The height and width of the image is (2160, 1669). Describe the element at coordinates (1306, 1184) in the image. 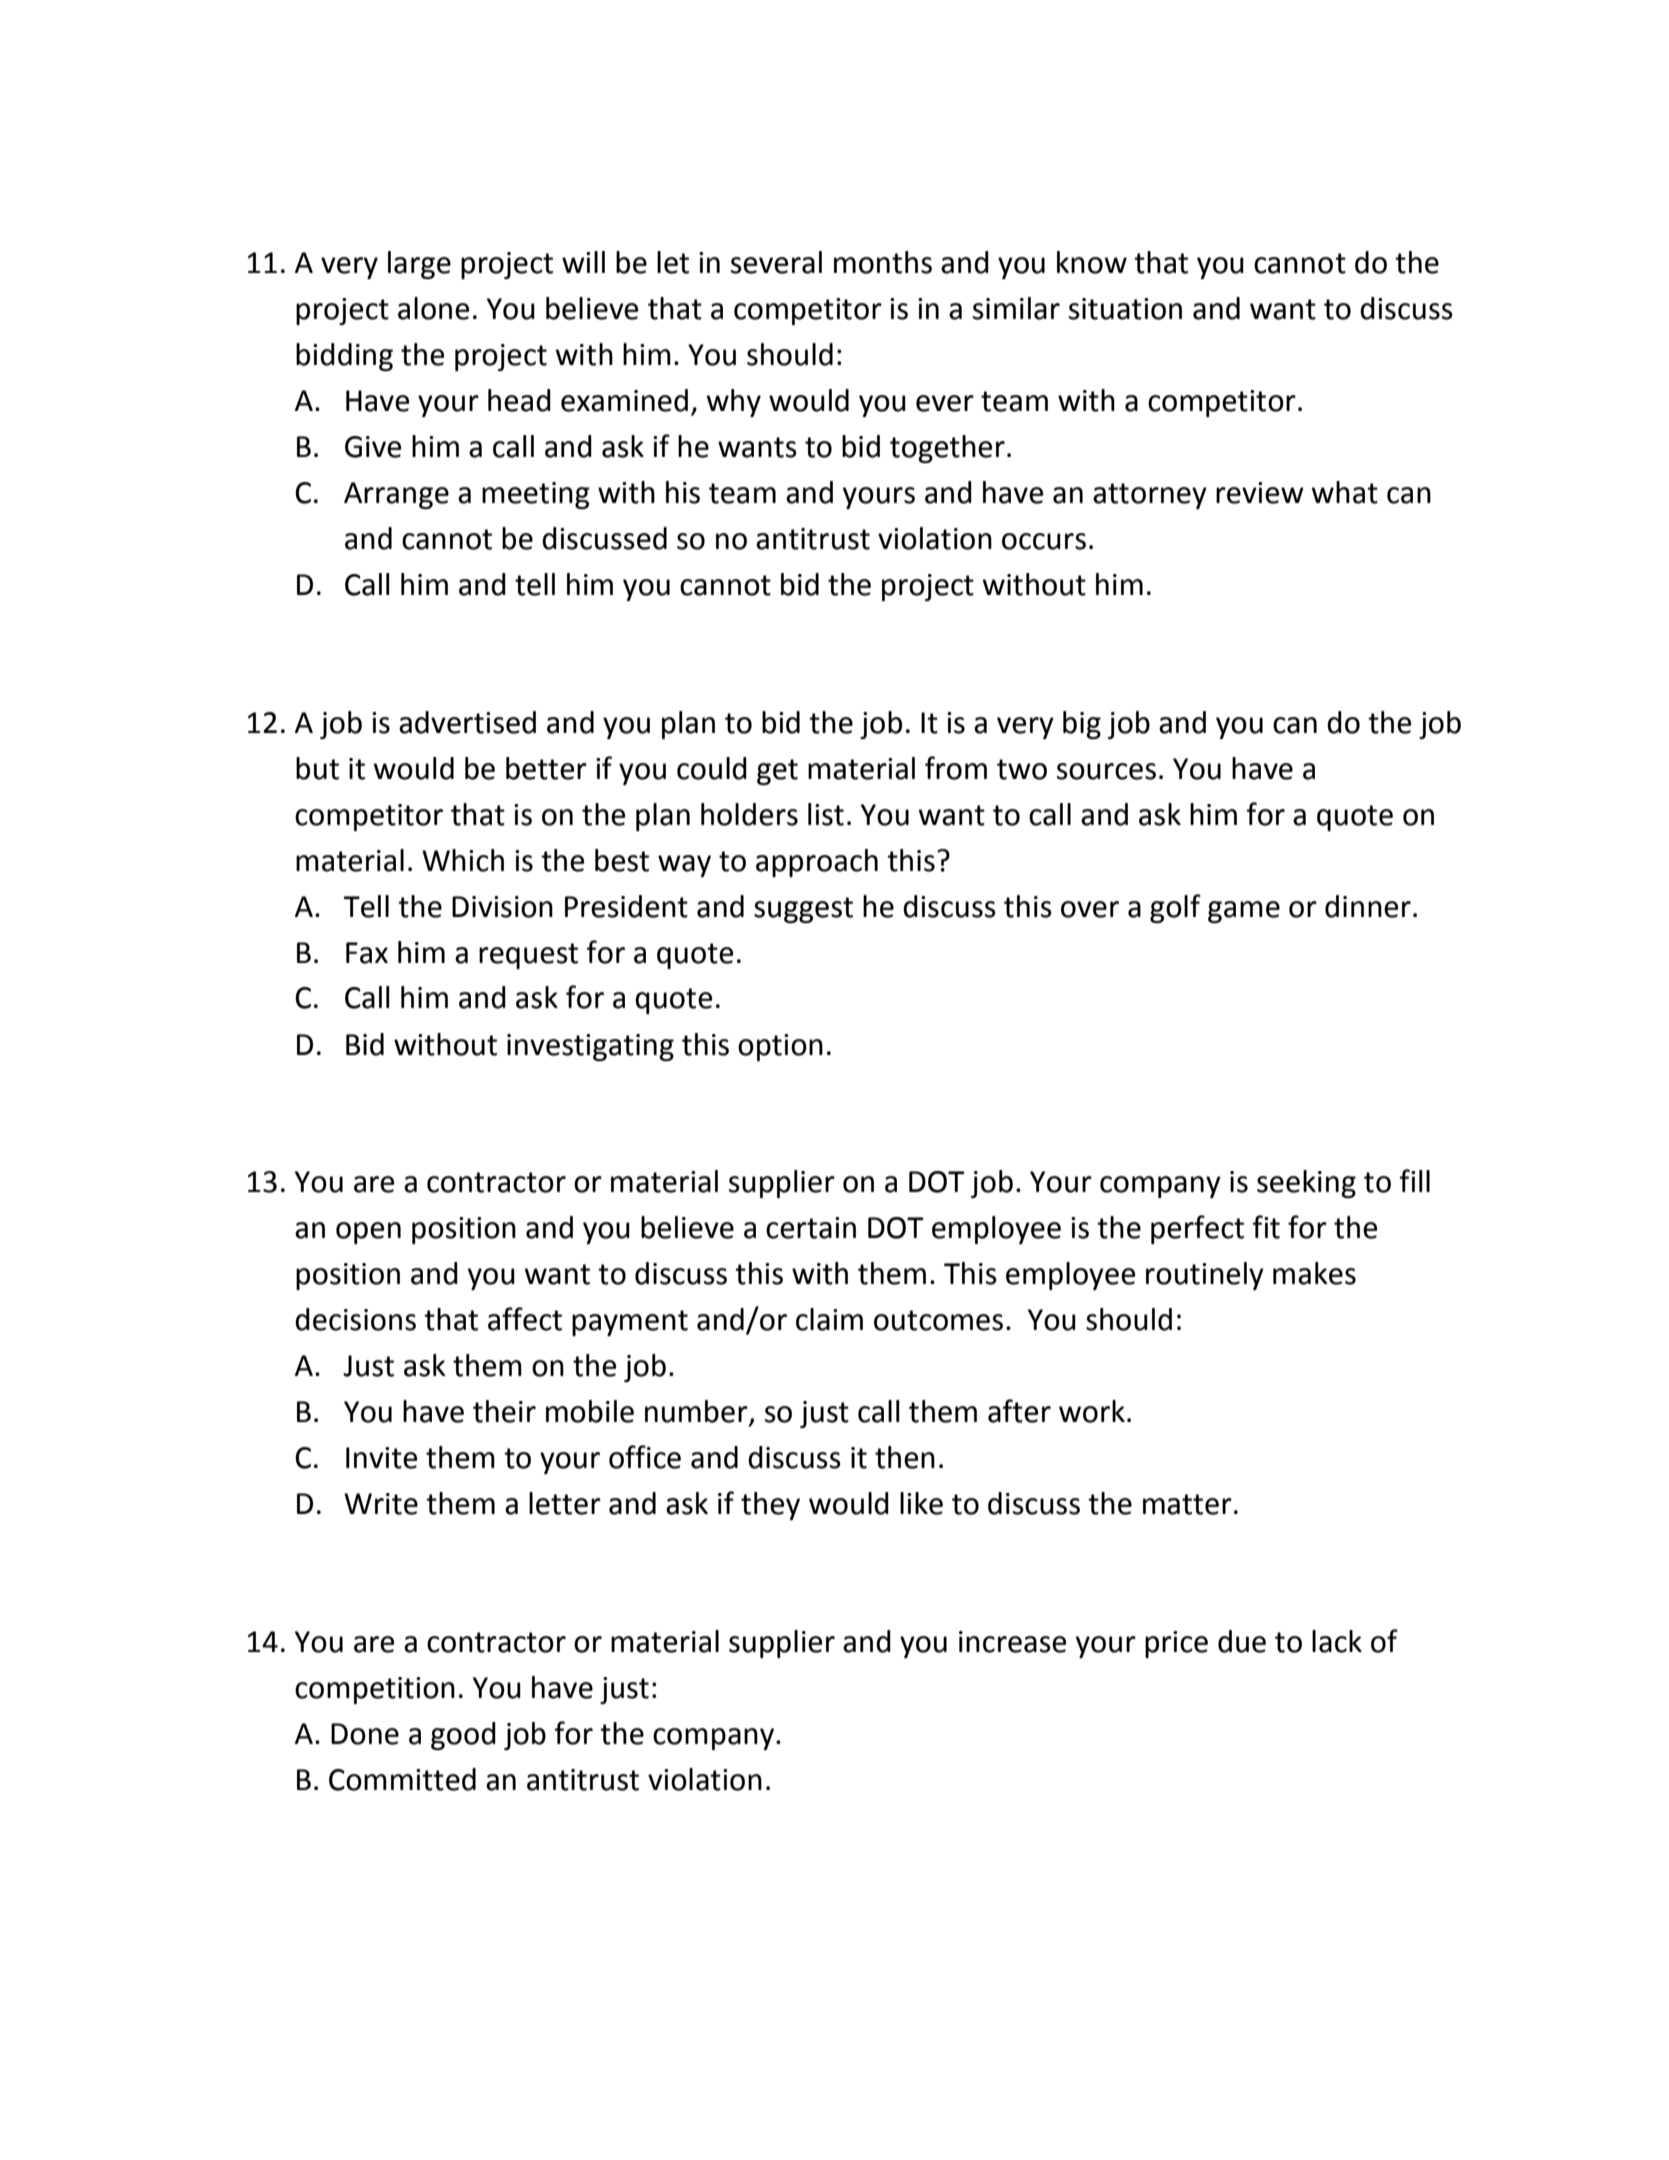

I see `seeking` at that location.
